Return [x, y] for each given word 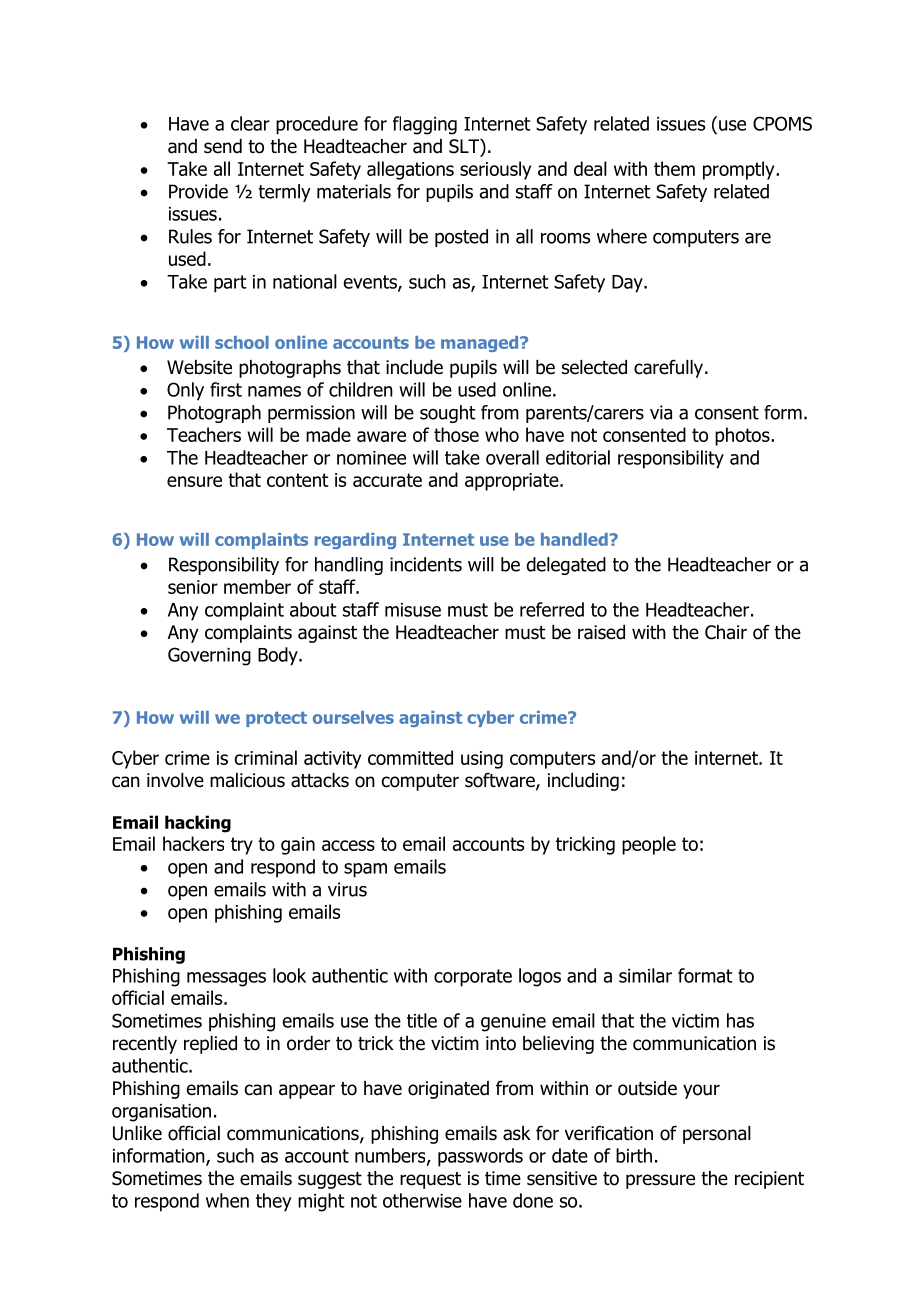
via [661, 412]
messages [226, 979]
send [223, 146]
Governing [209, 656]
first [226, 389]
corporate [473, 978]
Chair [726, 632]
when [227, 1200]
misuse [413, 610]
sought [448, 414]
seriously [495, 170]
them [674, 168]
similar [645, 975]
